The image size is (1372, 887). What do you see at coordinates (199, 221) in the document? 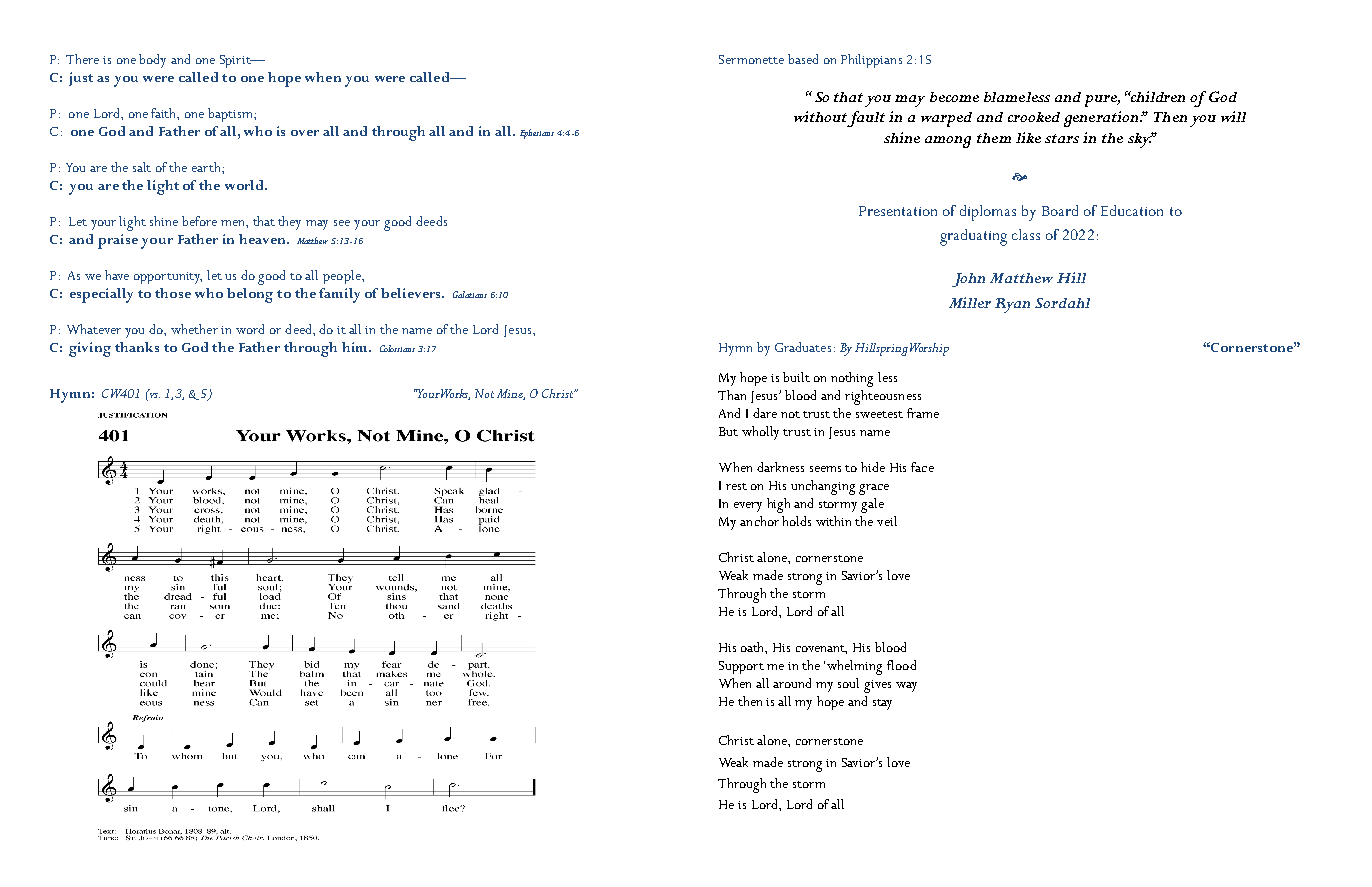
I see `before` at bounding box center [199, 221].
